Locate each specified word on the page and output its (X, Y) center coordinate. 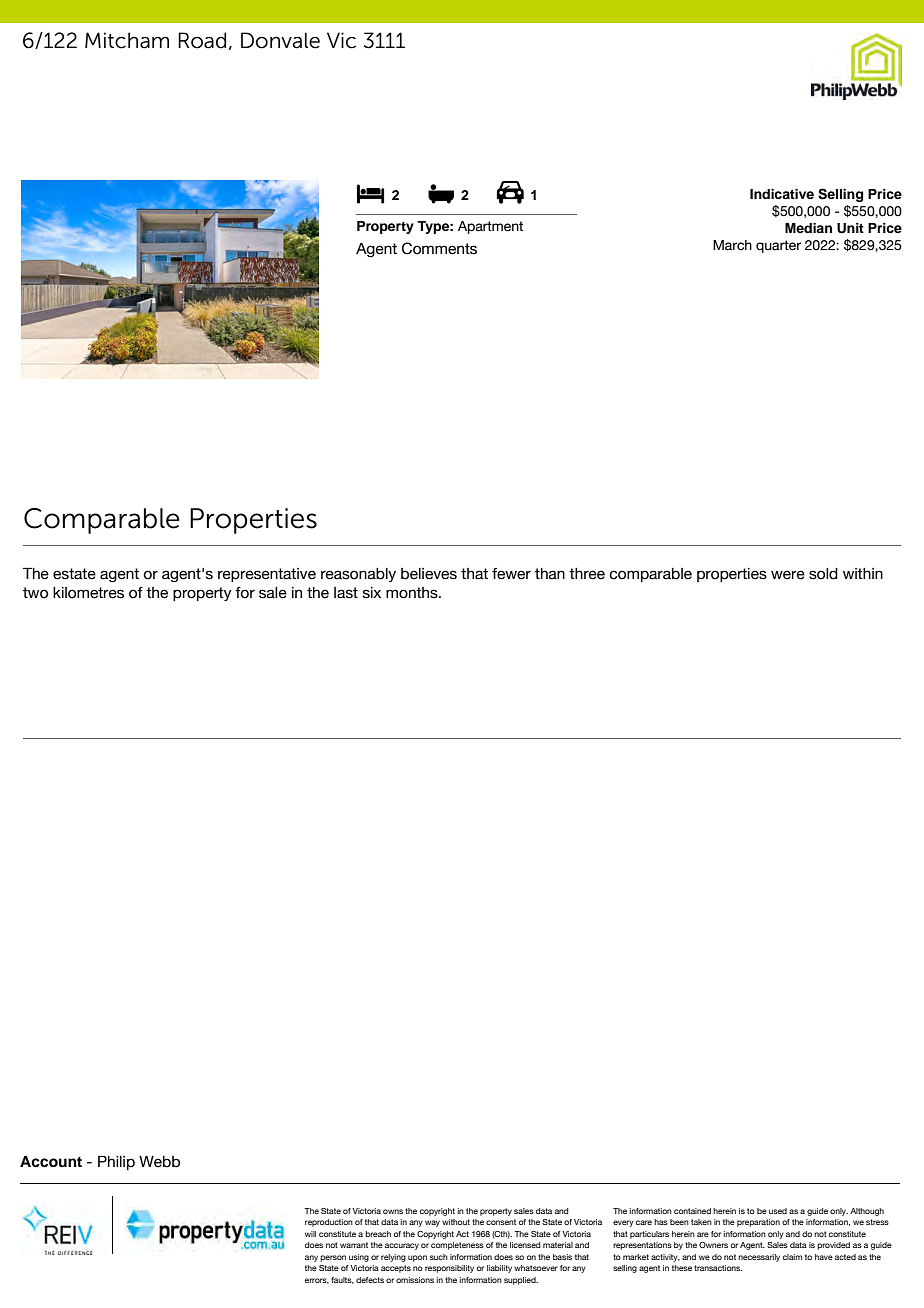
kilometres (88, 593)
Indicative (782, 194)
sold (823, 574)
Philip (116, 1162)
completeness (457, 1246)
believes (429, 574)
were (788, 575)
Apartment (490, 227)
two (35, 593)
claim (792, 1257)
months (413, 593)
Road (202, 40)
